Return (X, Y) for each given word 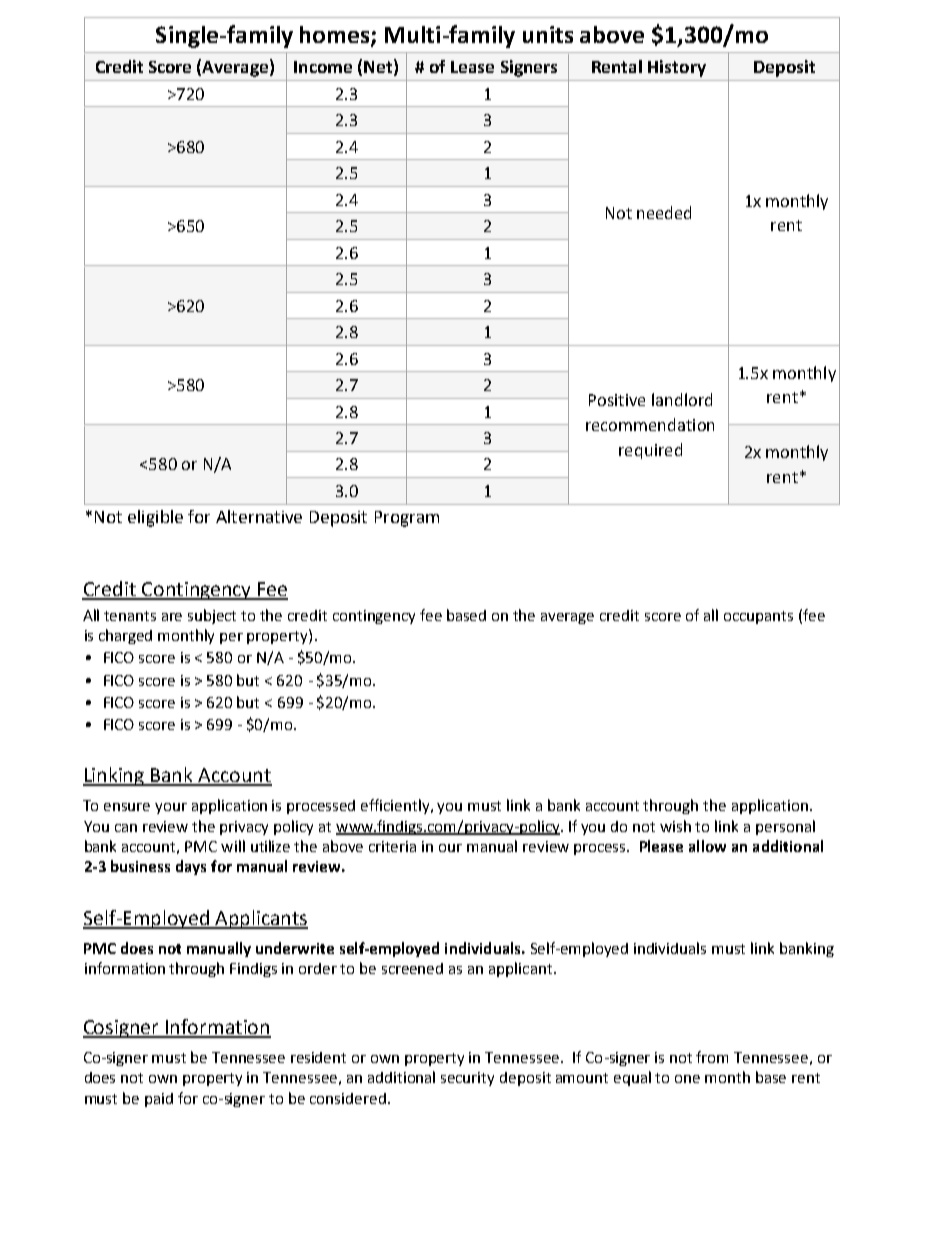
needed (664, 212)
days (191, 867)
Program (407, 519)
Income (323, 67)
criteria (392, 846)
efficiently (396, 806)
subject (212, 616)
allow (707, 846)
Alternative (259, 516)
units (548, 34)
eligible (155, 518)
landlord (682, 399)
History (677, 68)
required (650, 451)
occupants (758, 617)
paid (159, 1100)
